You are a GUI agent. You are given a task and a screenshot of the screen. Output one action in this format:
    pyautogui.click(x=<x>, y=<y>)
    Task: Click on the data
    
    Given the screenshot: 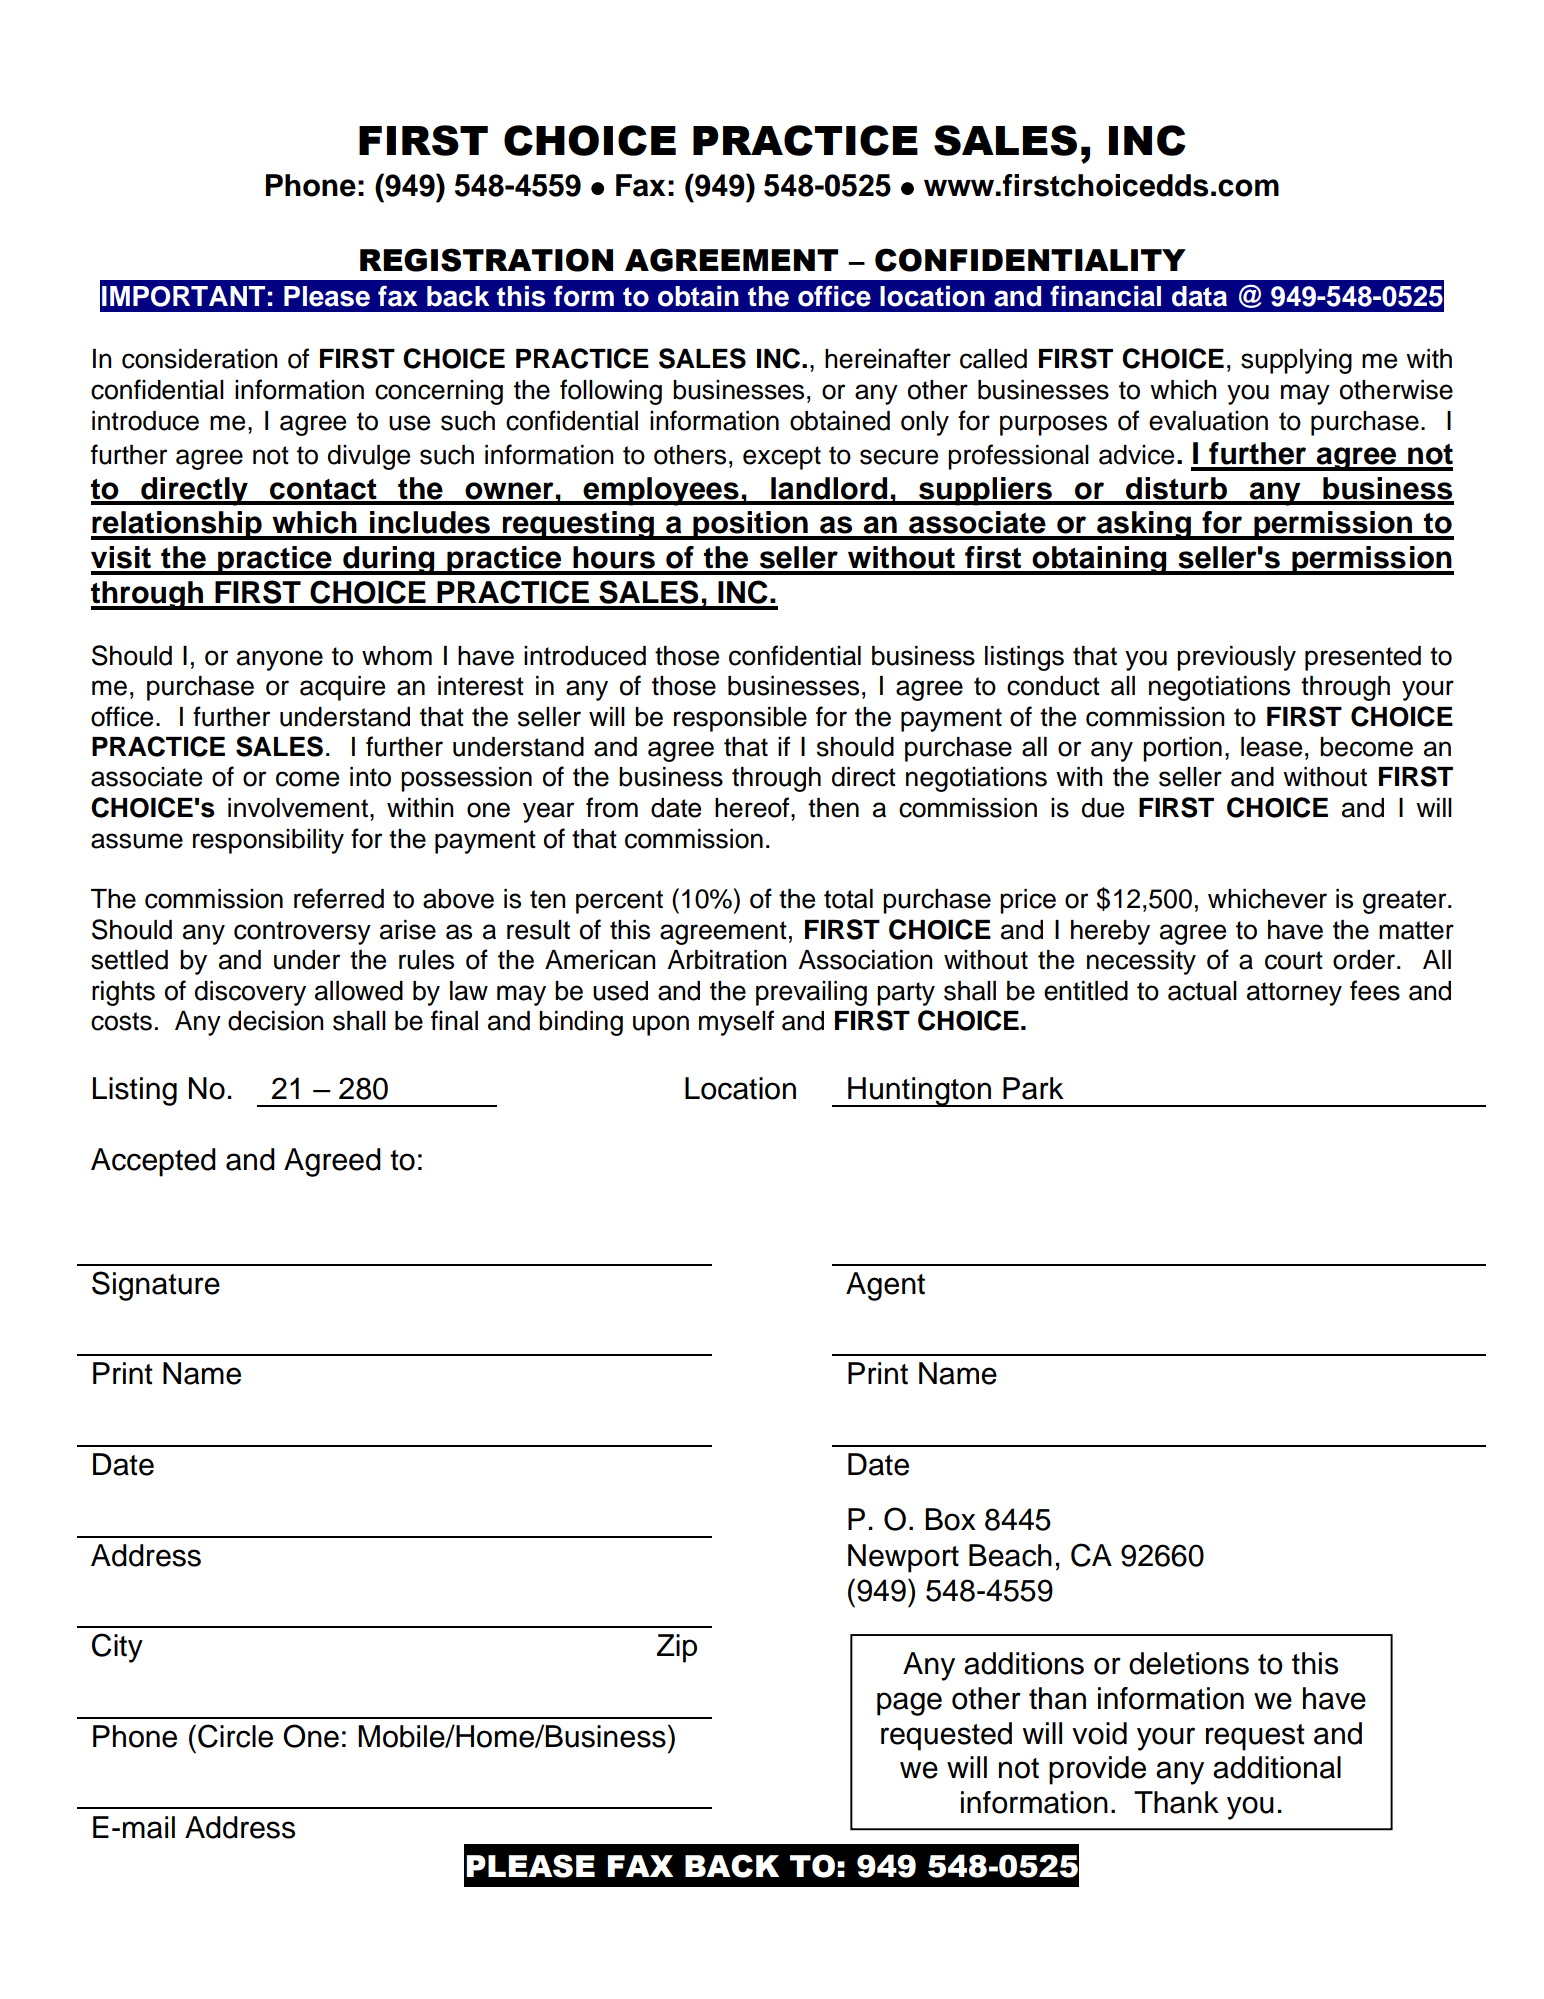 What is the action you would take?
    pyautogui.click(x=1199, y=296)
